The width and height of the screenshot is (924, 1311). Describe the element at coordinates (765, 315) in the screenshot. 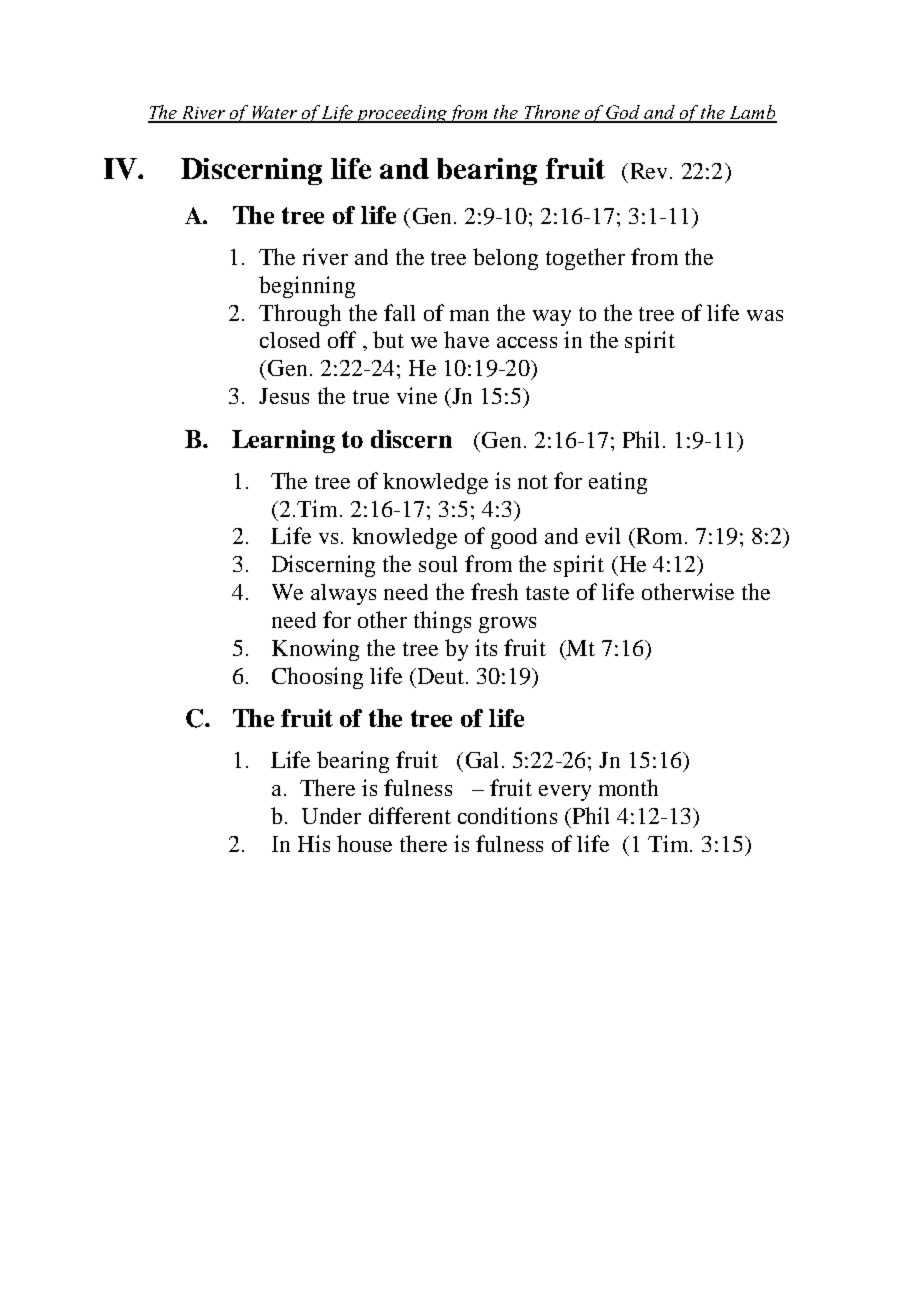

I see `was` at that location.
